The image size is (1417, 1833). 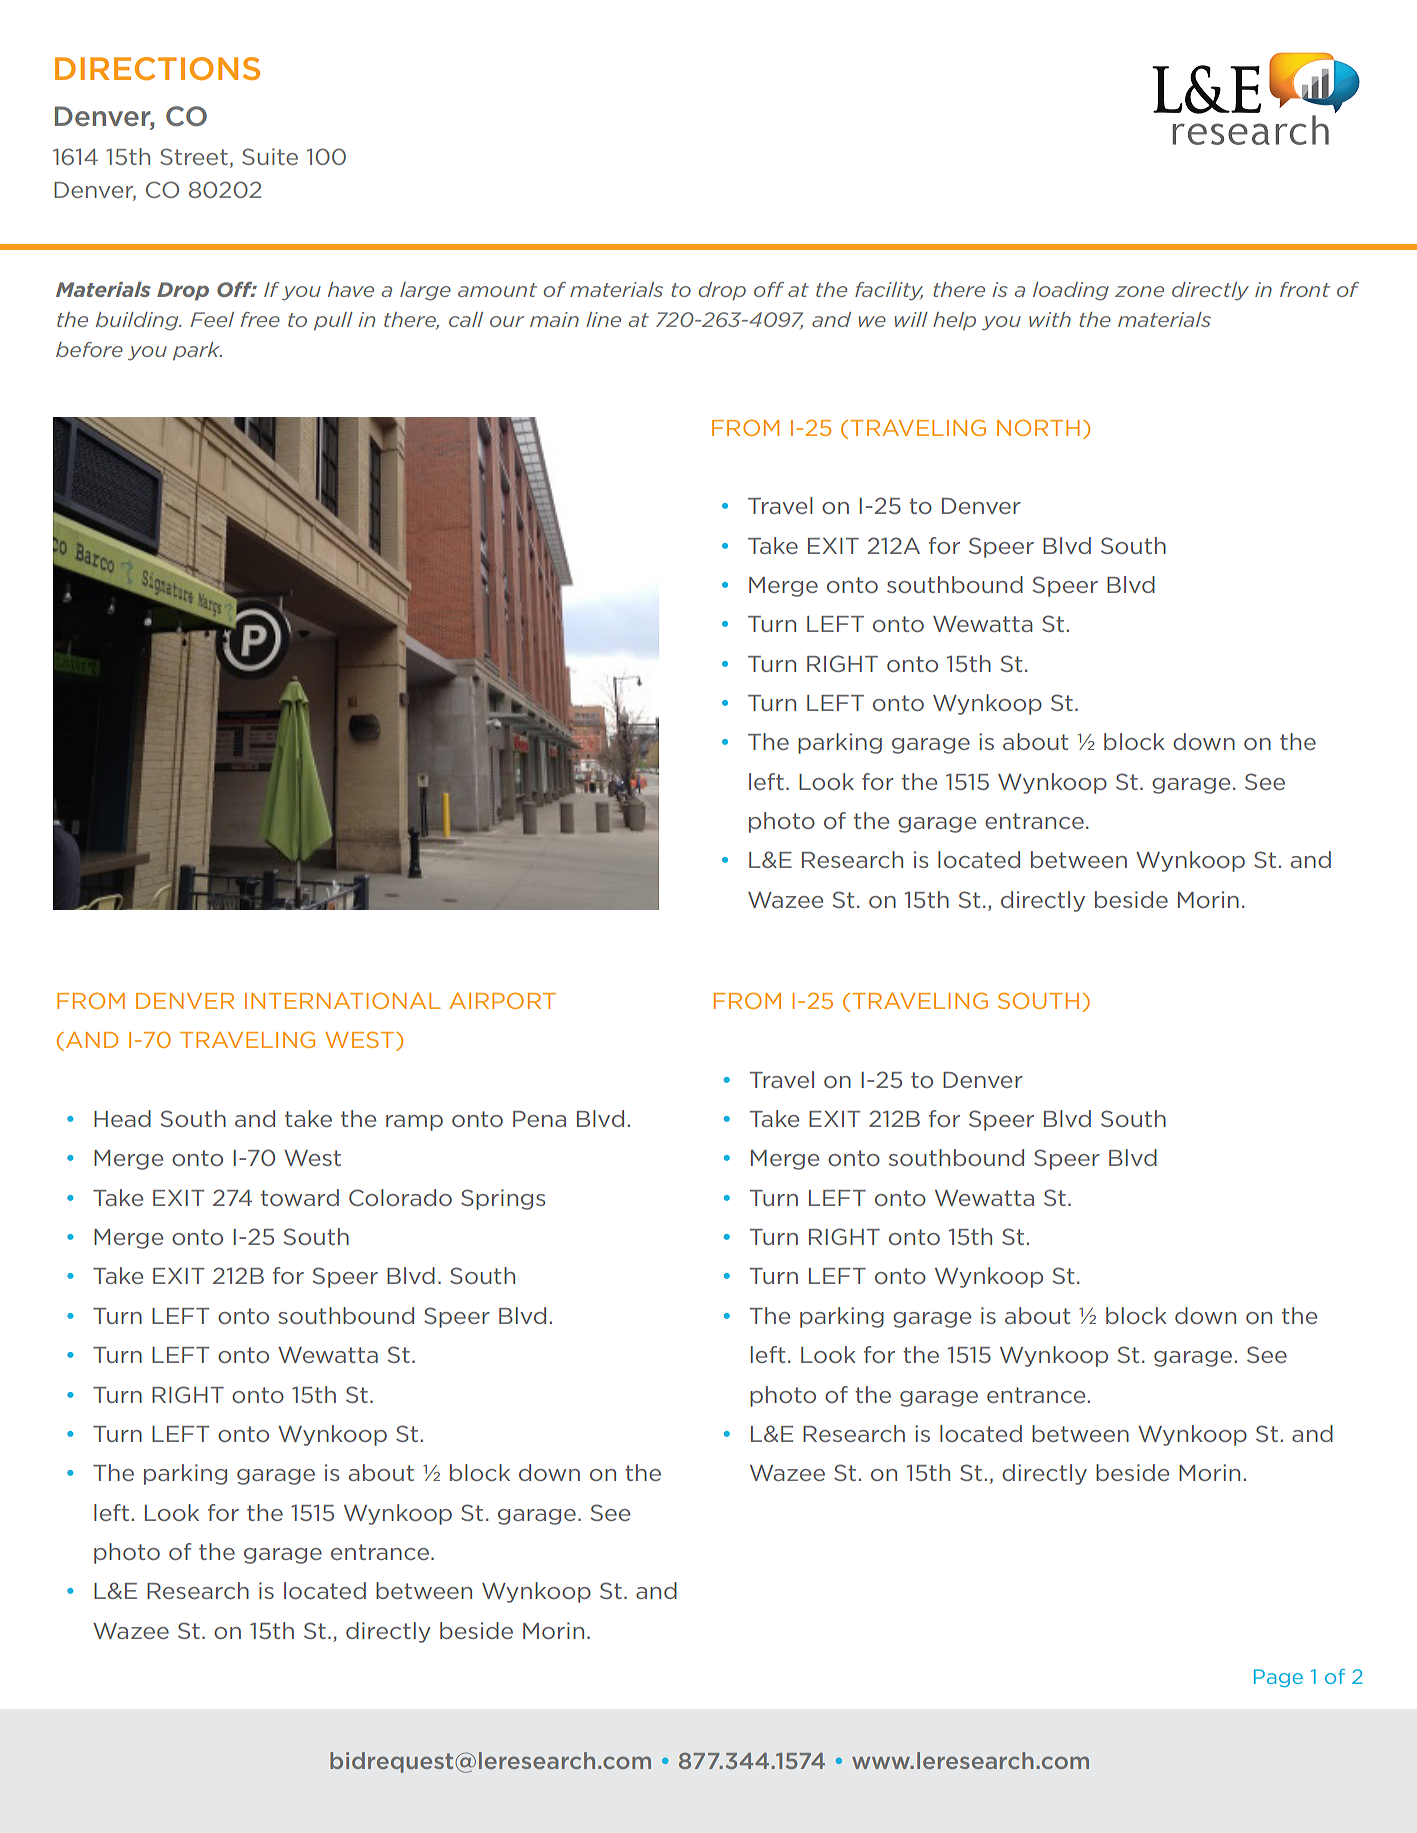 What do you see at coordinates (503, 1199) in the screenshot?
I see `Springs` at bounding box center [503, 1199].
